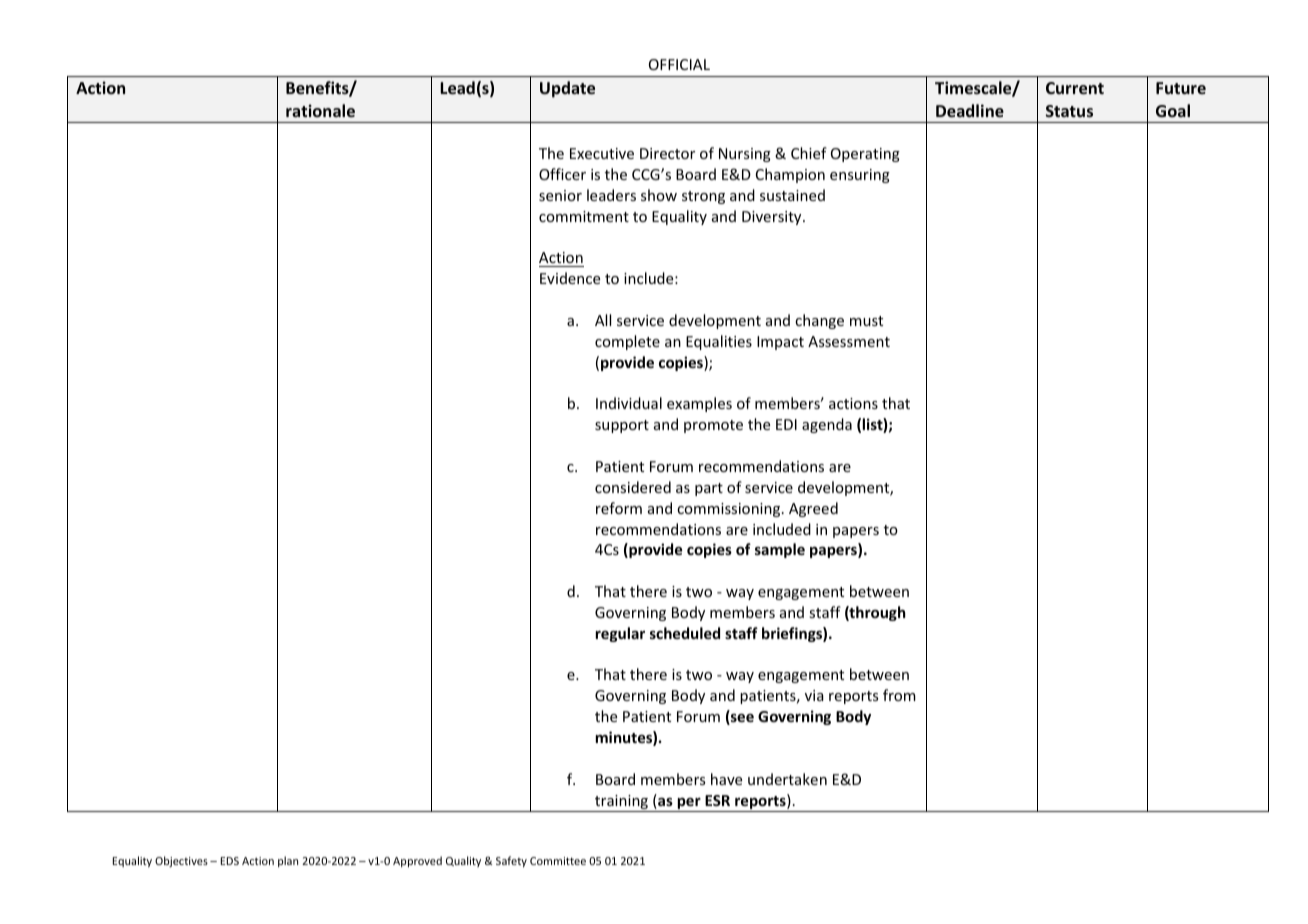 This screenshot has height=924, width=1308. Describe the element at coordinates (717, 800) in the screenshot. I see `ESR` at that location.
